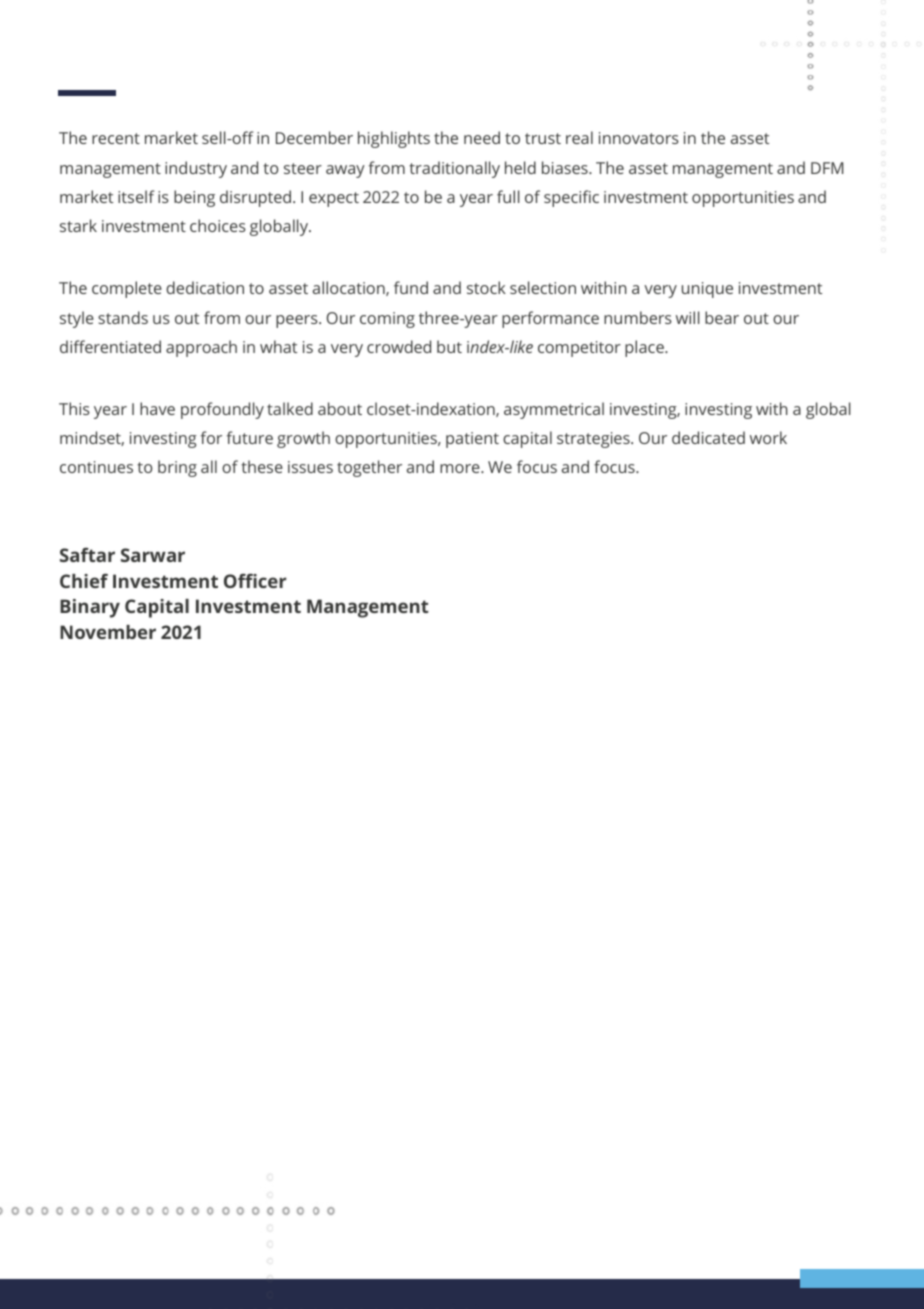  I want to click on industry, so click(196, 169).
